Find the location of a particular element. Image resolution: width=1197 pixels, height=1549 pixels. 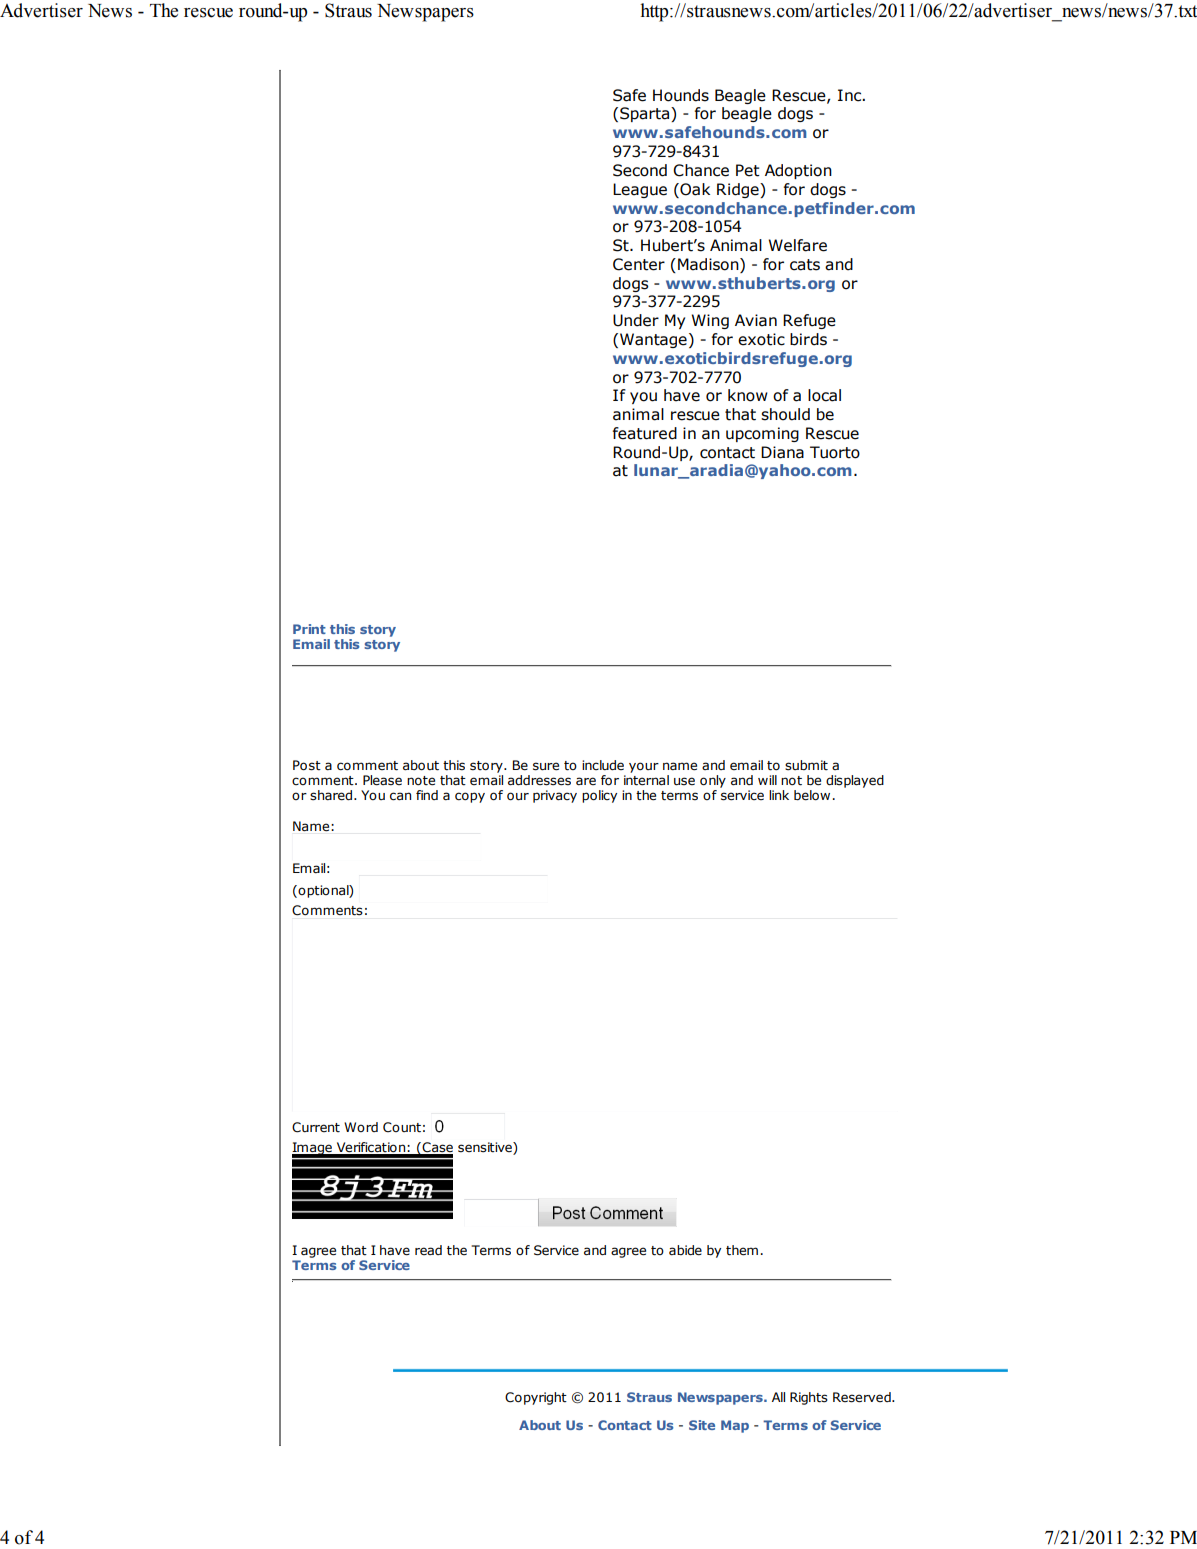

Diana is located at coordinates (782, 452).
